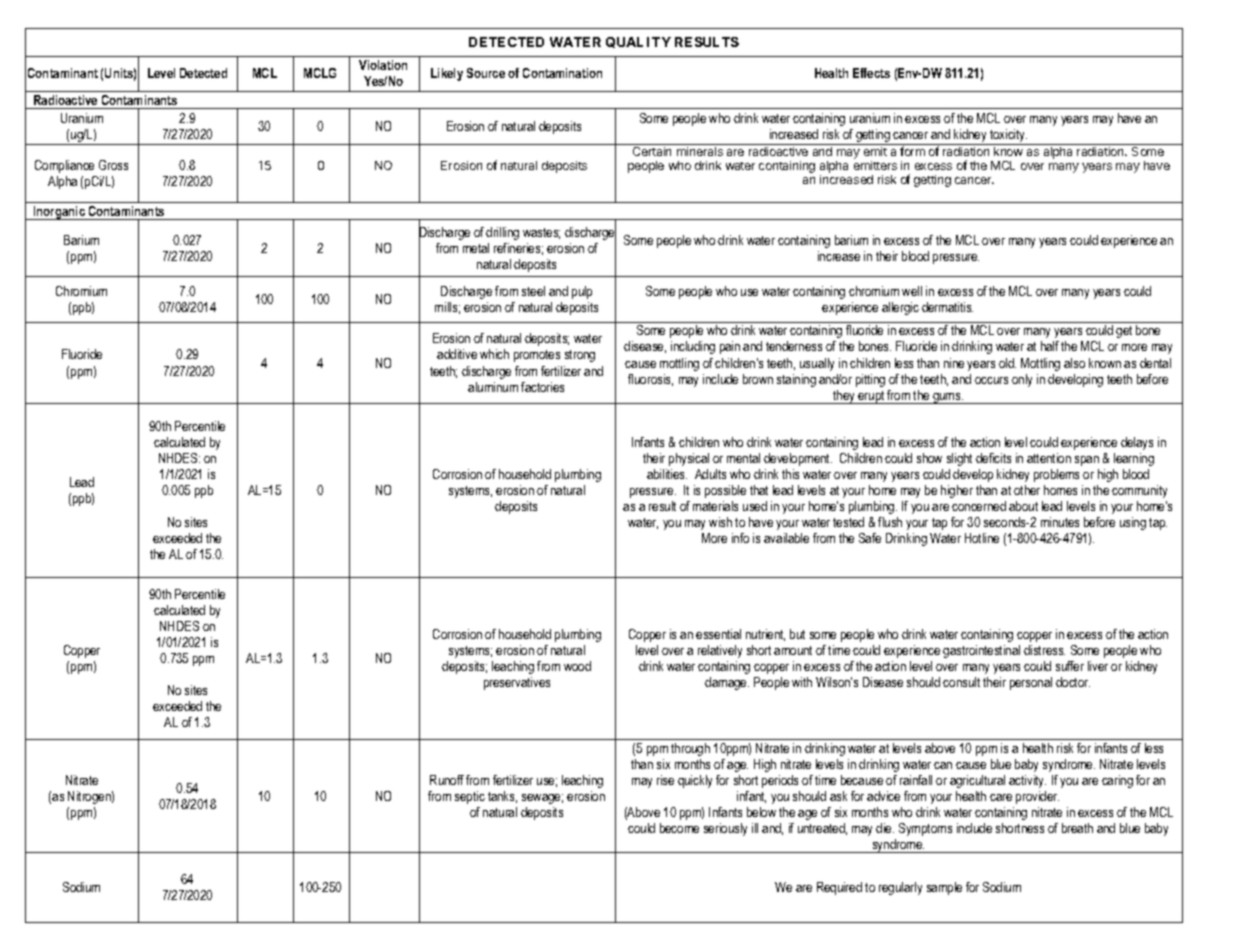  I want to click on attention, so click(1049, 458).
